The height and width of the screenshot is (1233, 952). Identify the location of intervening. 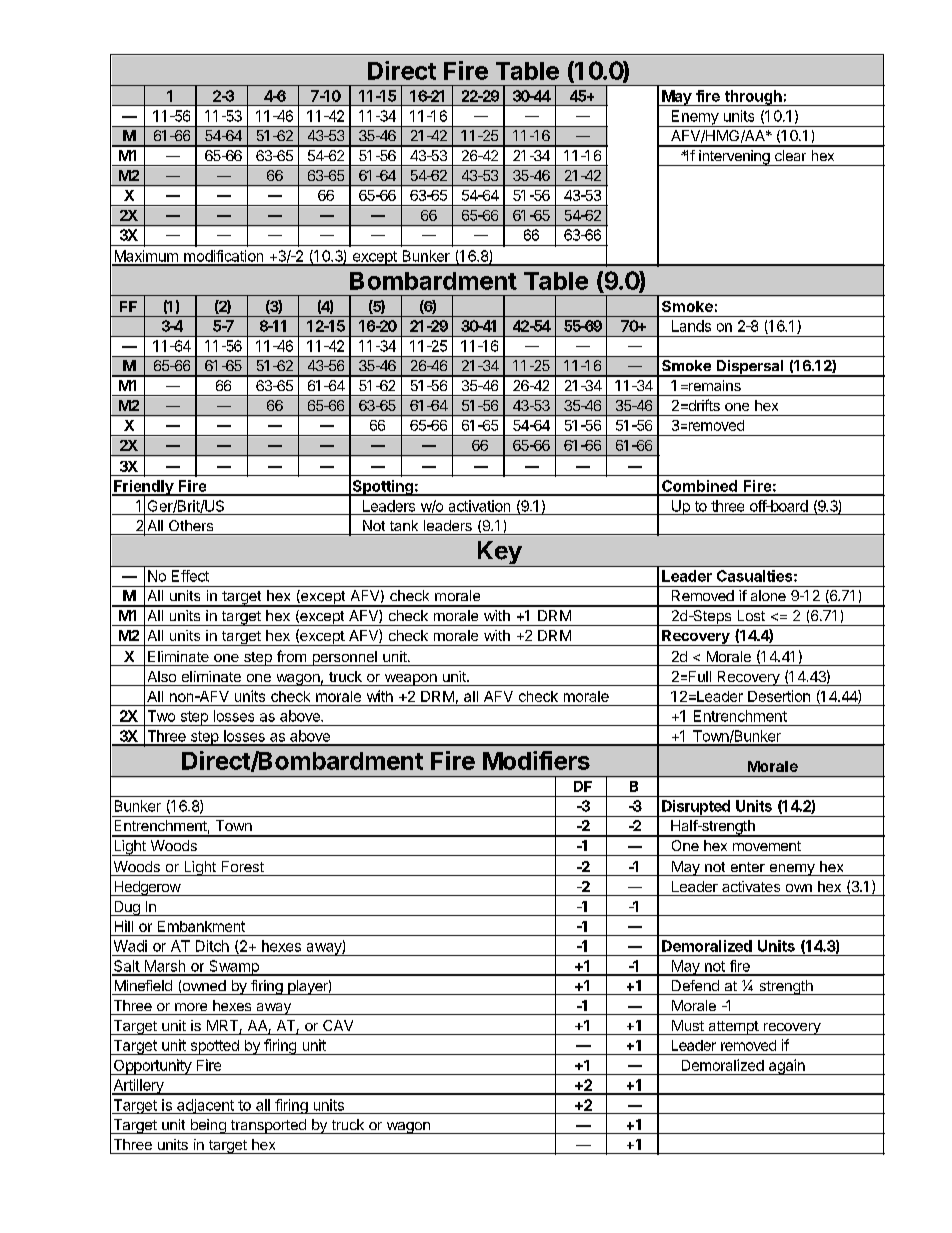
(734, 158).
